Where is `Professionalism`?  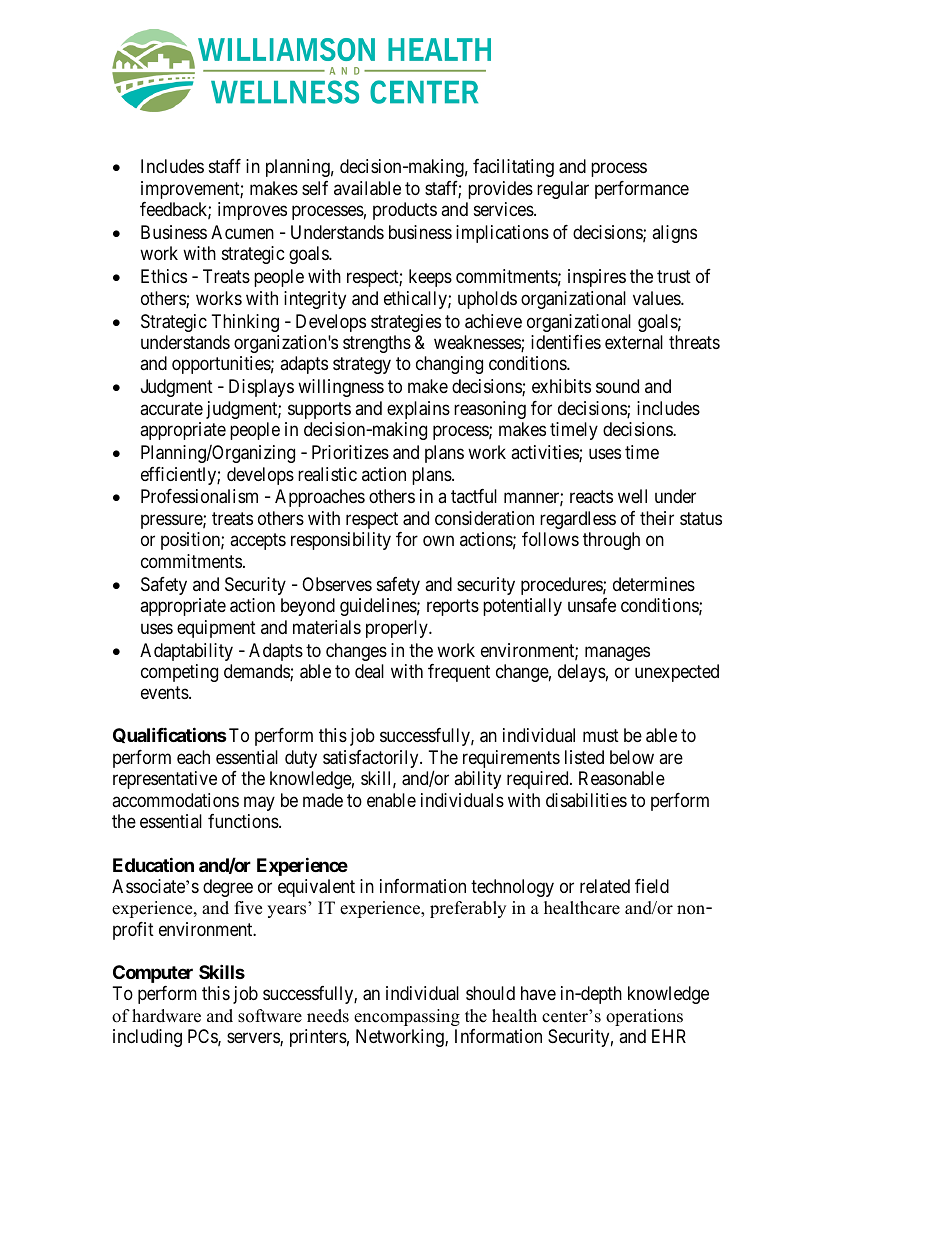
Professionalism is located at coordinates (199, 496).
